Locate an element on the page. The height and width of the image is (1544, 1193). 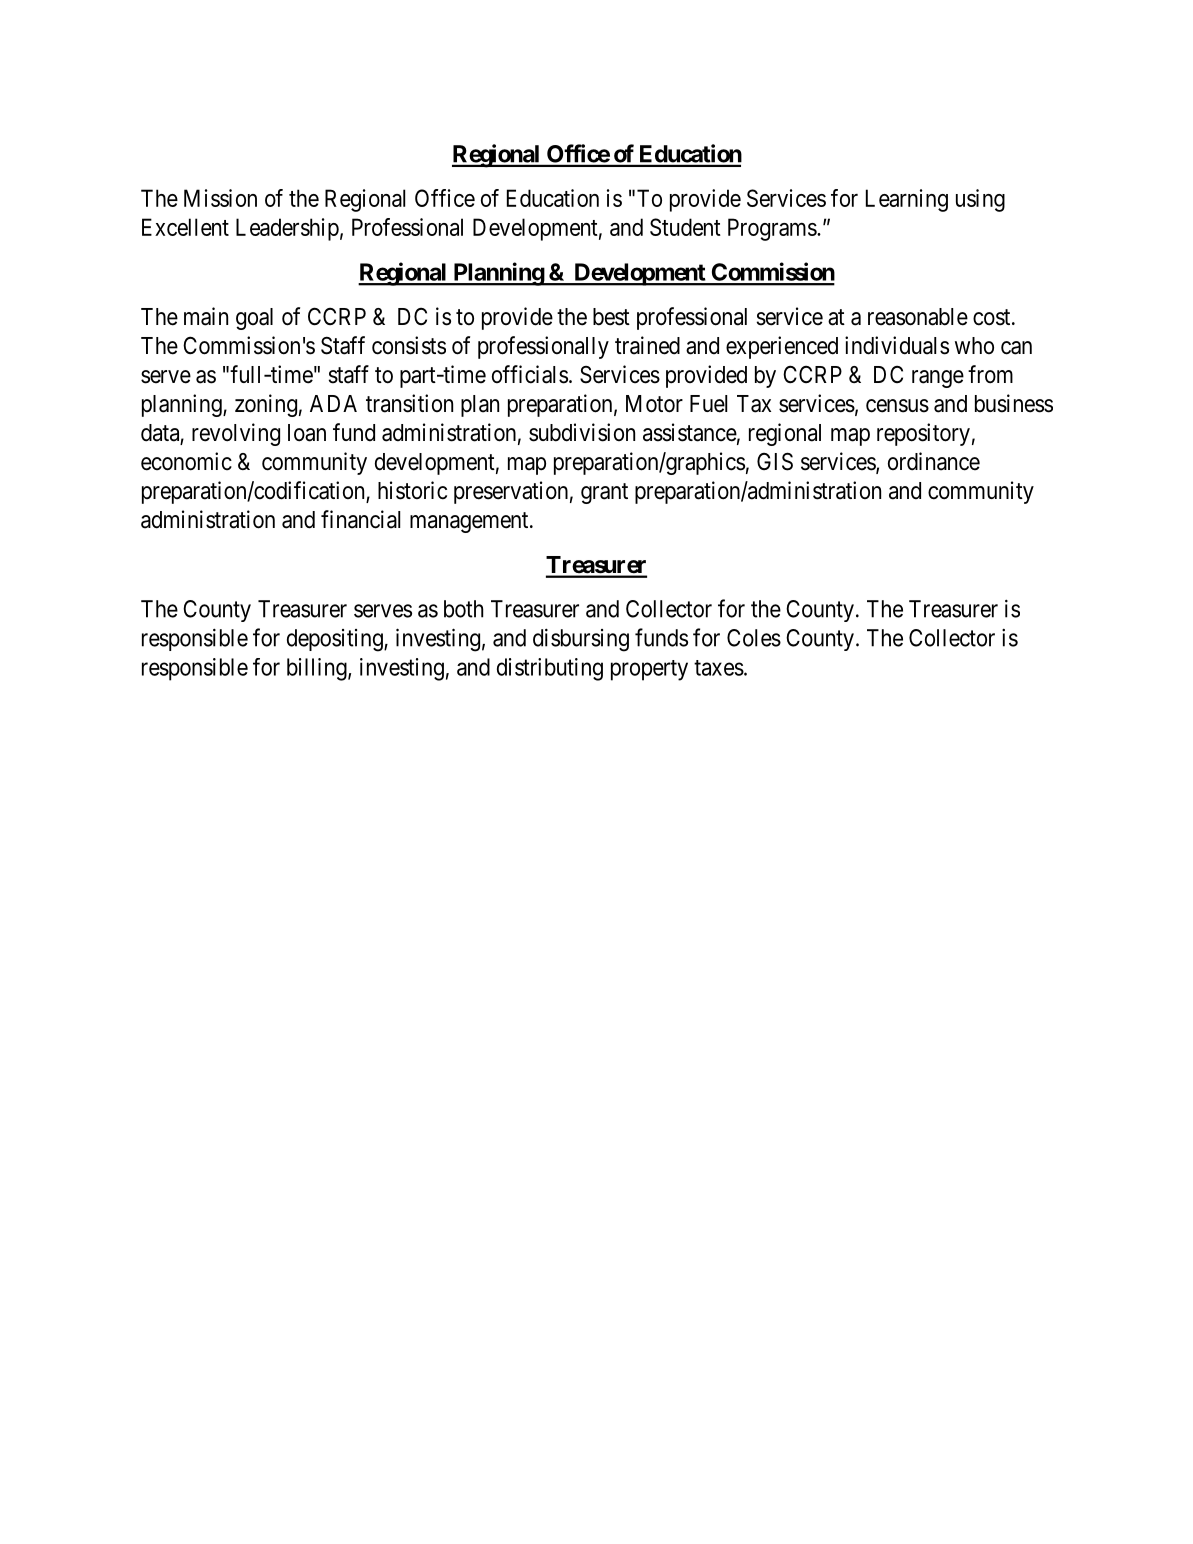
ordinance is located at coordinates (934, 461).
